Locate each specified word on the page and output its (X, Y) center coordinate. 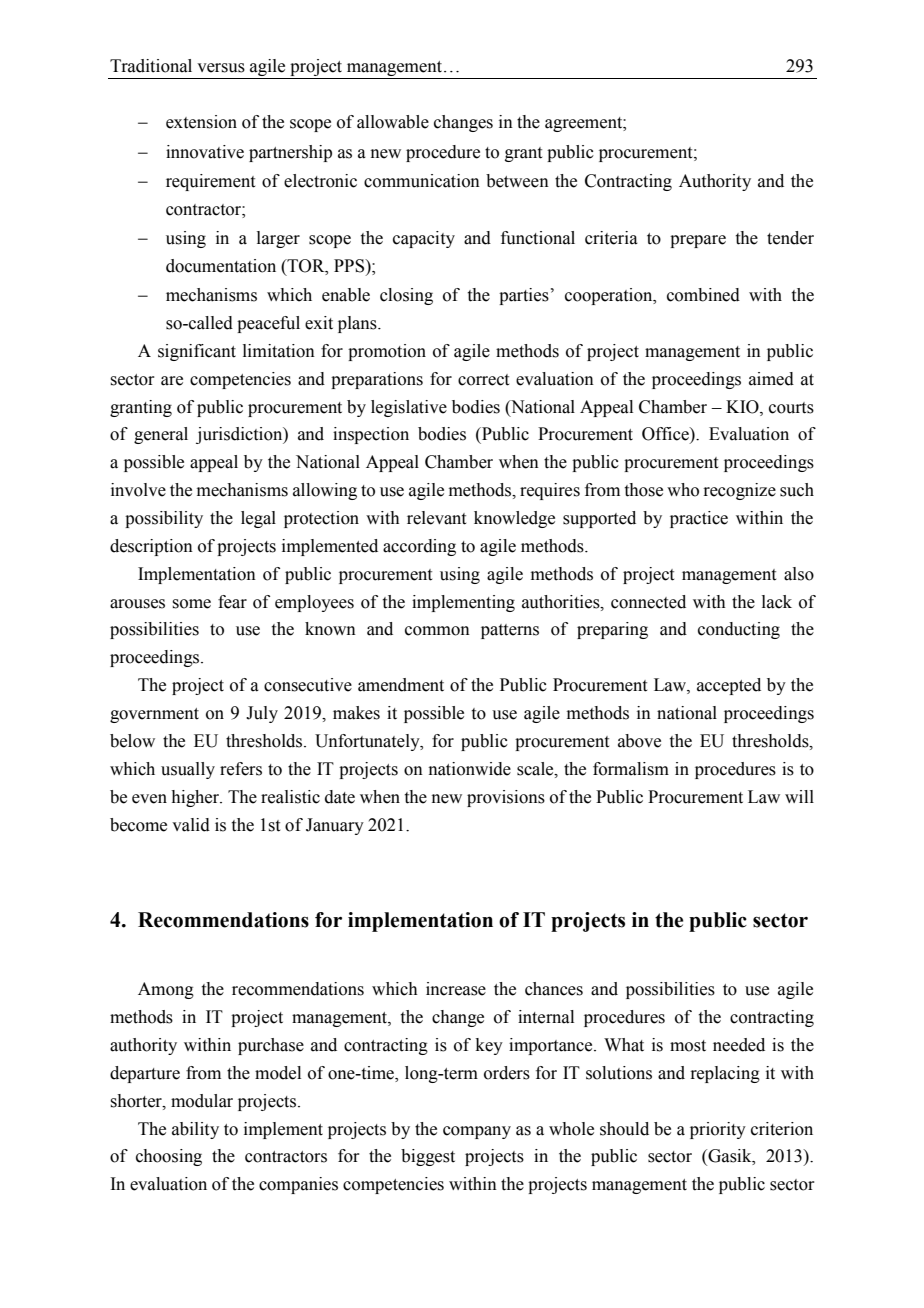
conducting (739, 630)
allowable (393, 122)
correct (483, 380)
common (437, 631)
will (799, 796)
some (191, 604)
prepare (698, 241)
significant (197, 352)
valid (191, 825)
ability (195, 1130)
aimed (771, 379)
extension (201, 122)
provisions (506, 798)
